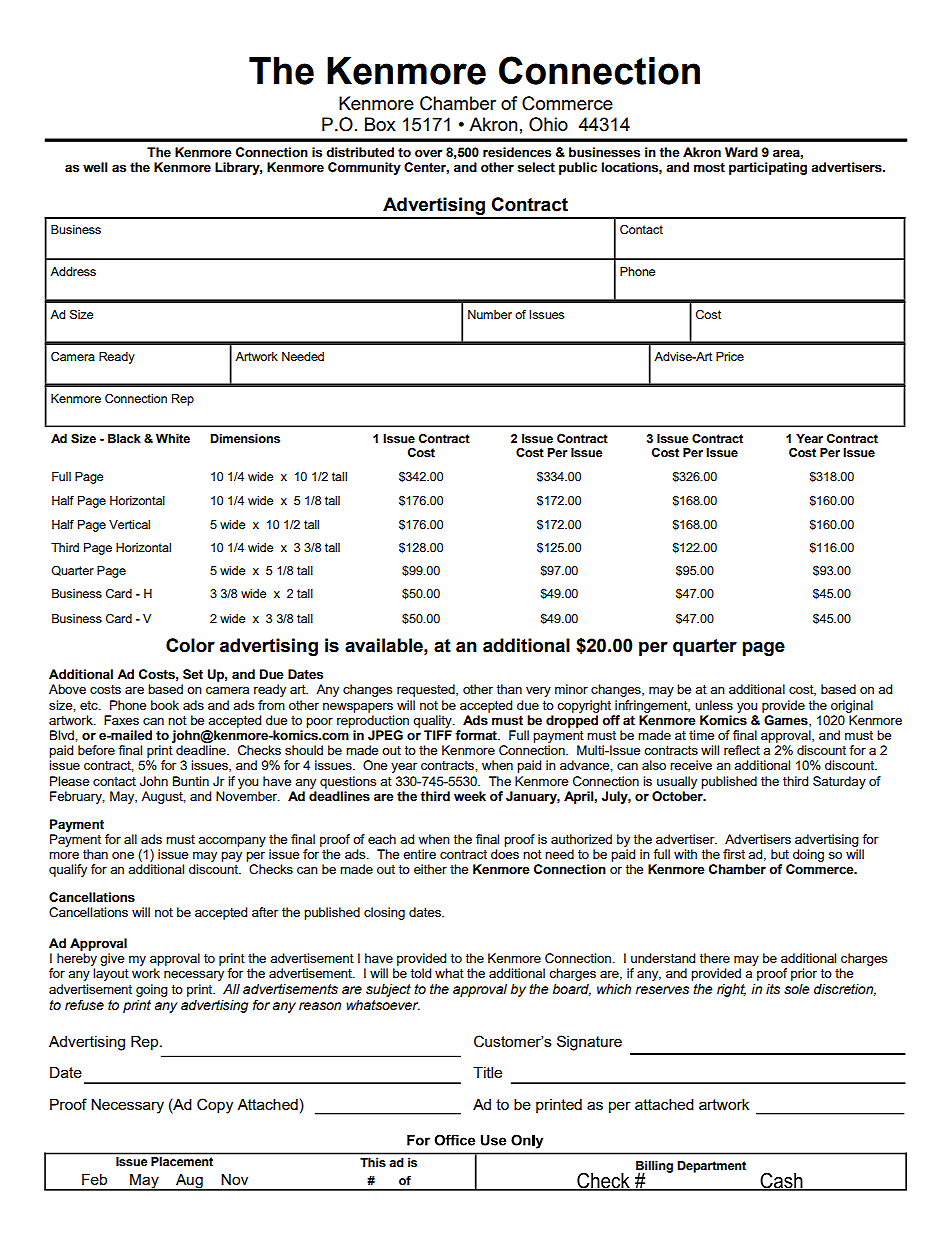 This screenshot has height=1233, width=952. I want to click on over, so click(429, 153).
